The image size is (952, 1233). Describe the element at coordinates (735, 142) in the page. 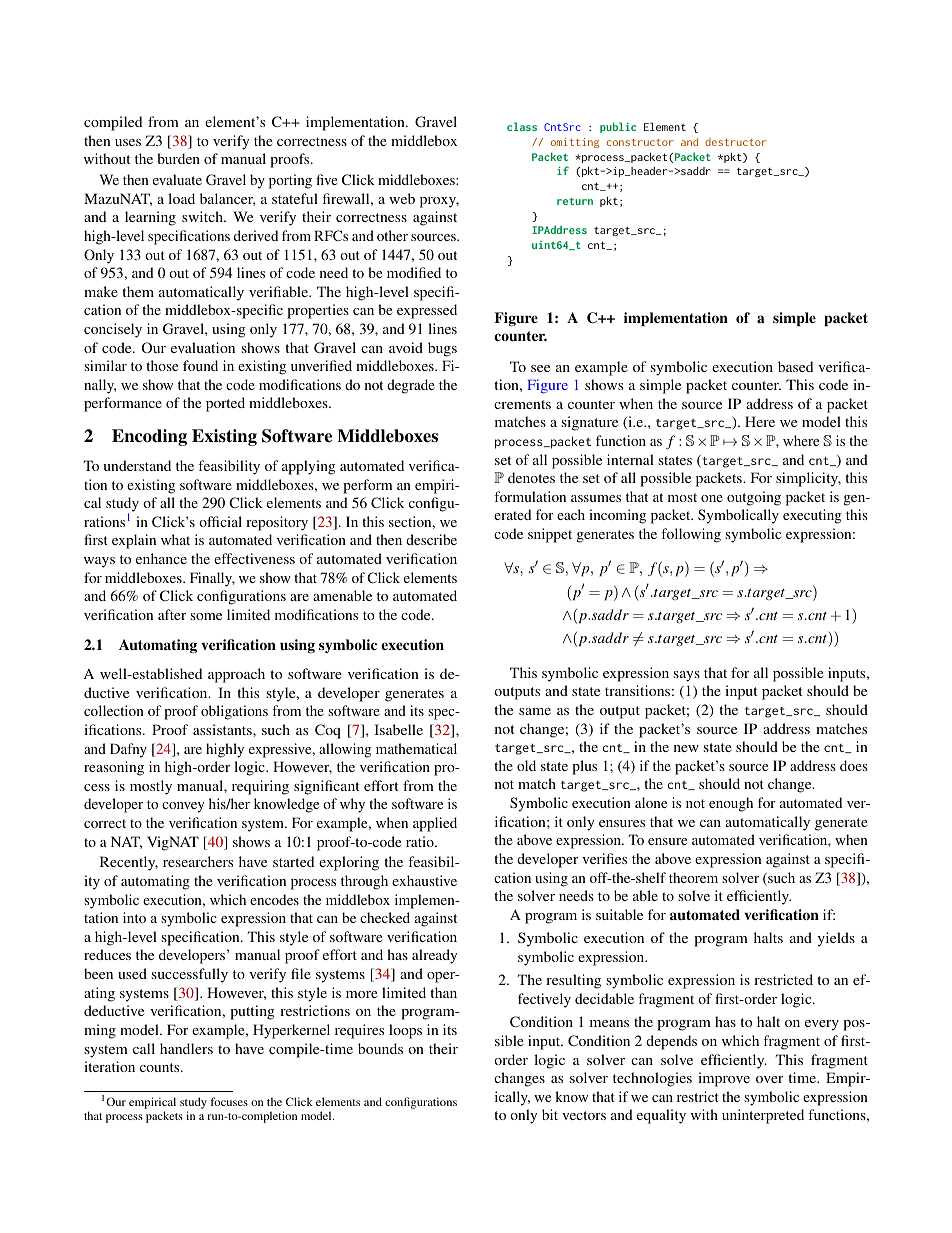

I see `destructor` at that location.
